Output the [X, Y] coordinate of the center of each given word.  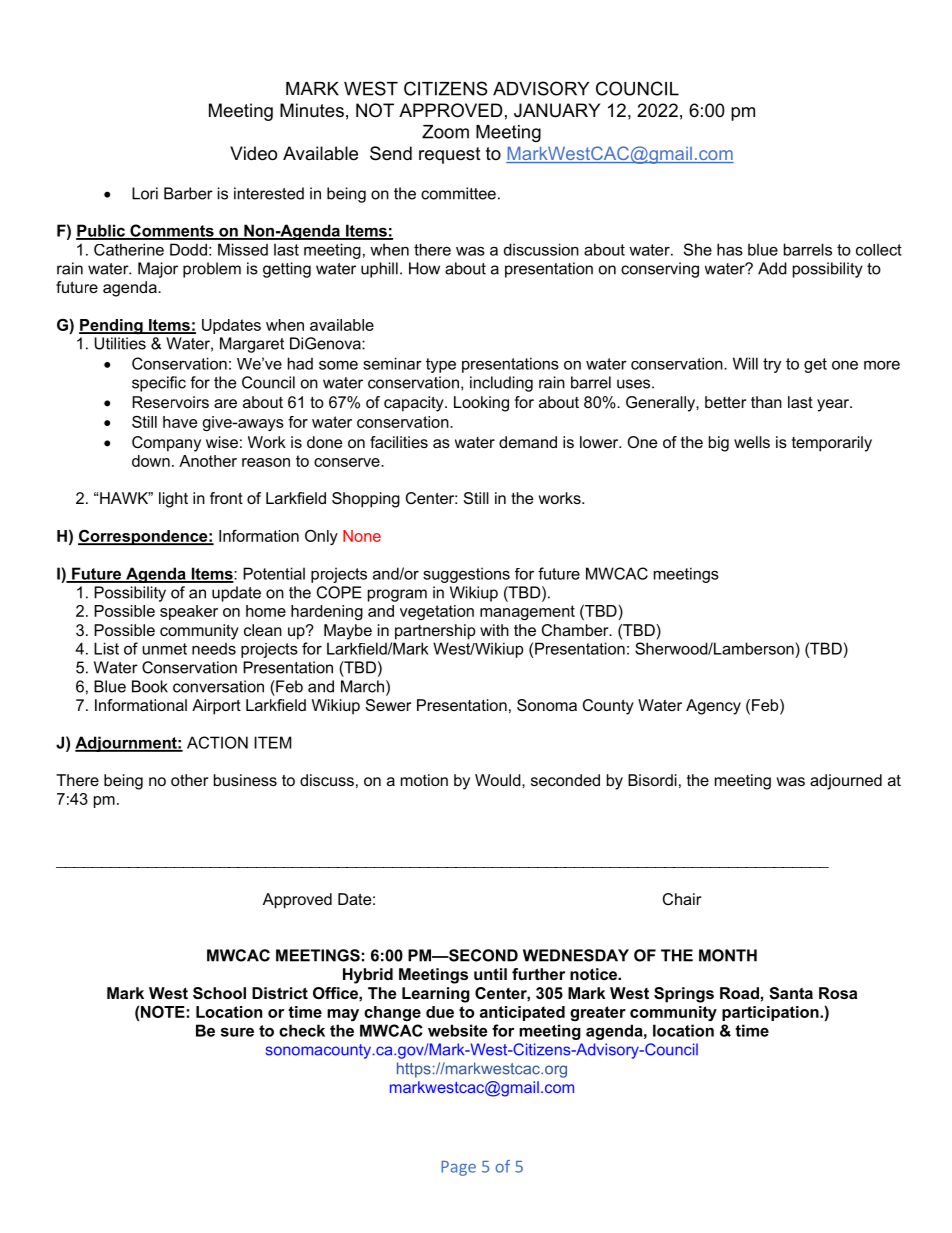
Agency [713, 707]
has [730, 249]
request [450, 155]
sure [237, 1032]
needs [214, 648]
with [494, 630]
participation [771, 1013]
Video [253, 153]
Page [458, 1168]
